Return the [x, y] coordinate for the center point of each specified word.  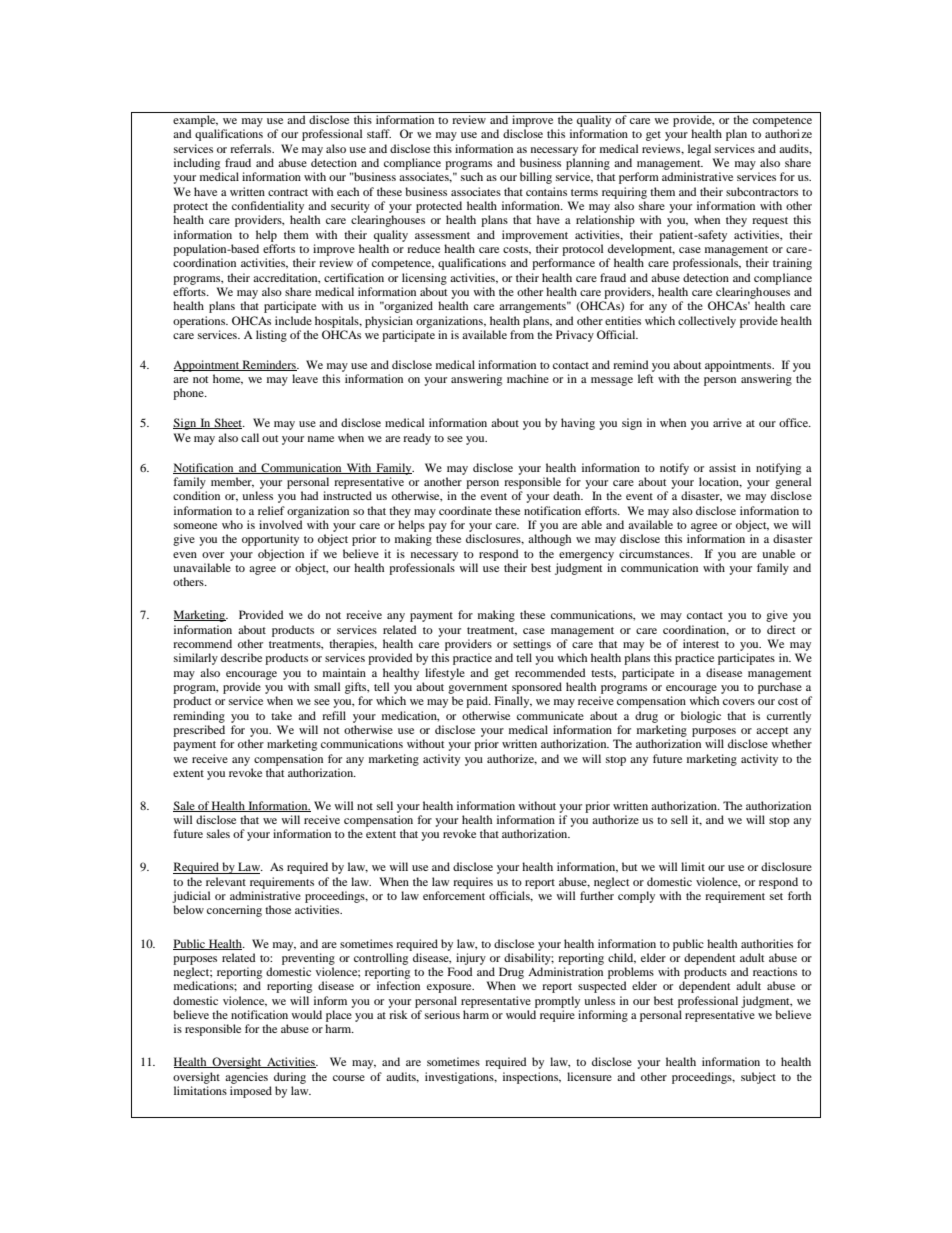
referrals [252, 148]
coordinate [465, 510]
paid [478, 702]
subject [758, 1078]
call [250, 437]
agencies [246, 1078]
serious [442, 1014]
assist [722, 467]
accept [772, 732]
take [281, 715]
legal [699, 150]
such [472, 176]
